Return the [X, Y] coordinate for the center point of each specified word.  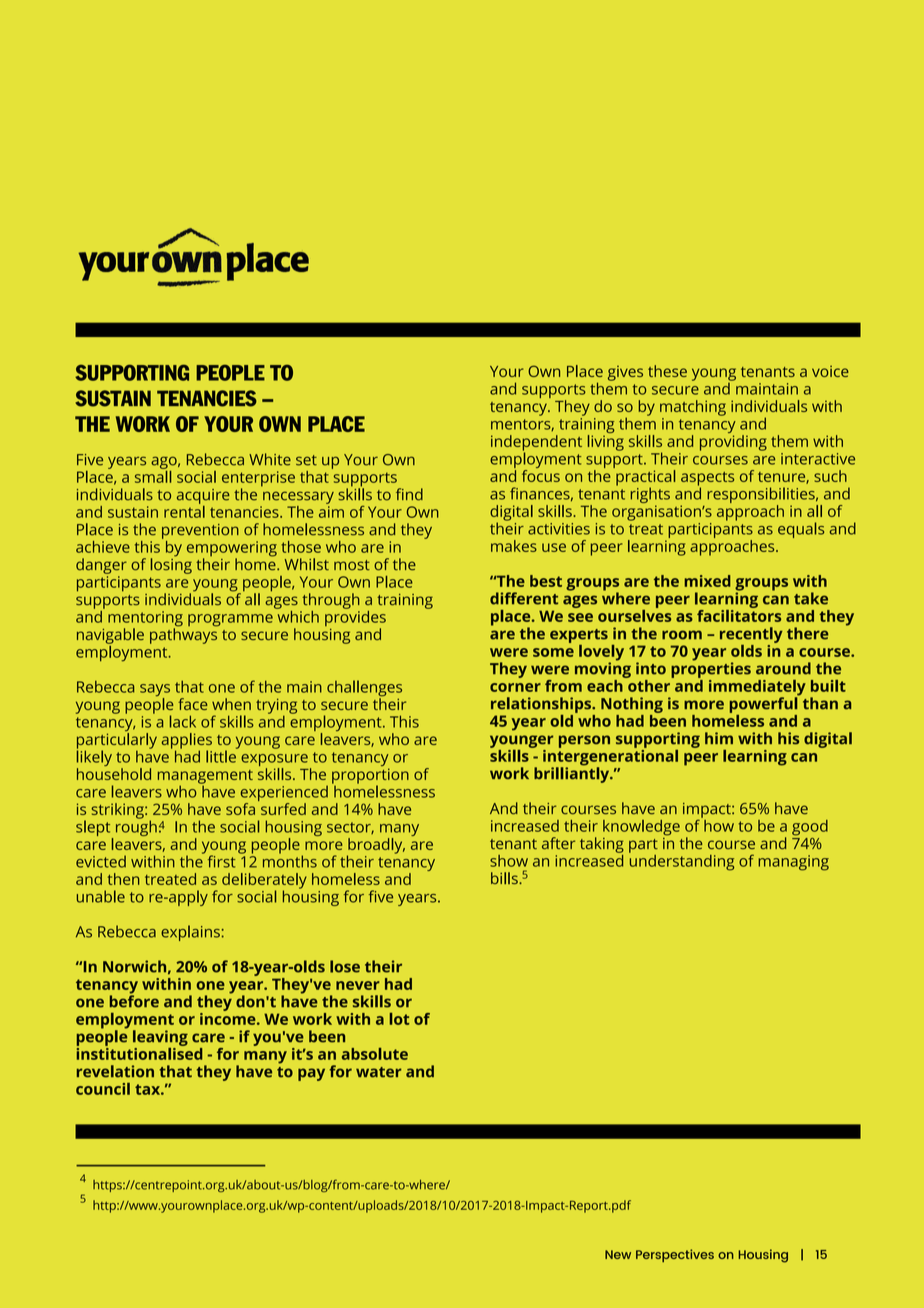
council [103, 1089]
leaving [160, 1038]
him [719, 738]
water [378, 1072]
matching [693, 408]
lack [183, 721]
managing [793, 863]
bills [505, 878]
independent [536, 444]
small [153, 475]
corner [515, 687]
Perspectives [675, 1255]
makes [514, 546]
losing [171, 565]
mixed [708, 581]
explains [191, 933]
